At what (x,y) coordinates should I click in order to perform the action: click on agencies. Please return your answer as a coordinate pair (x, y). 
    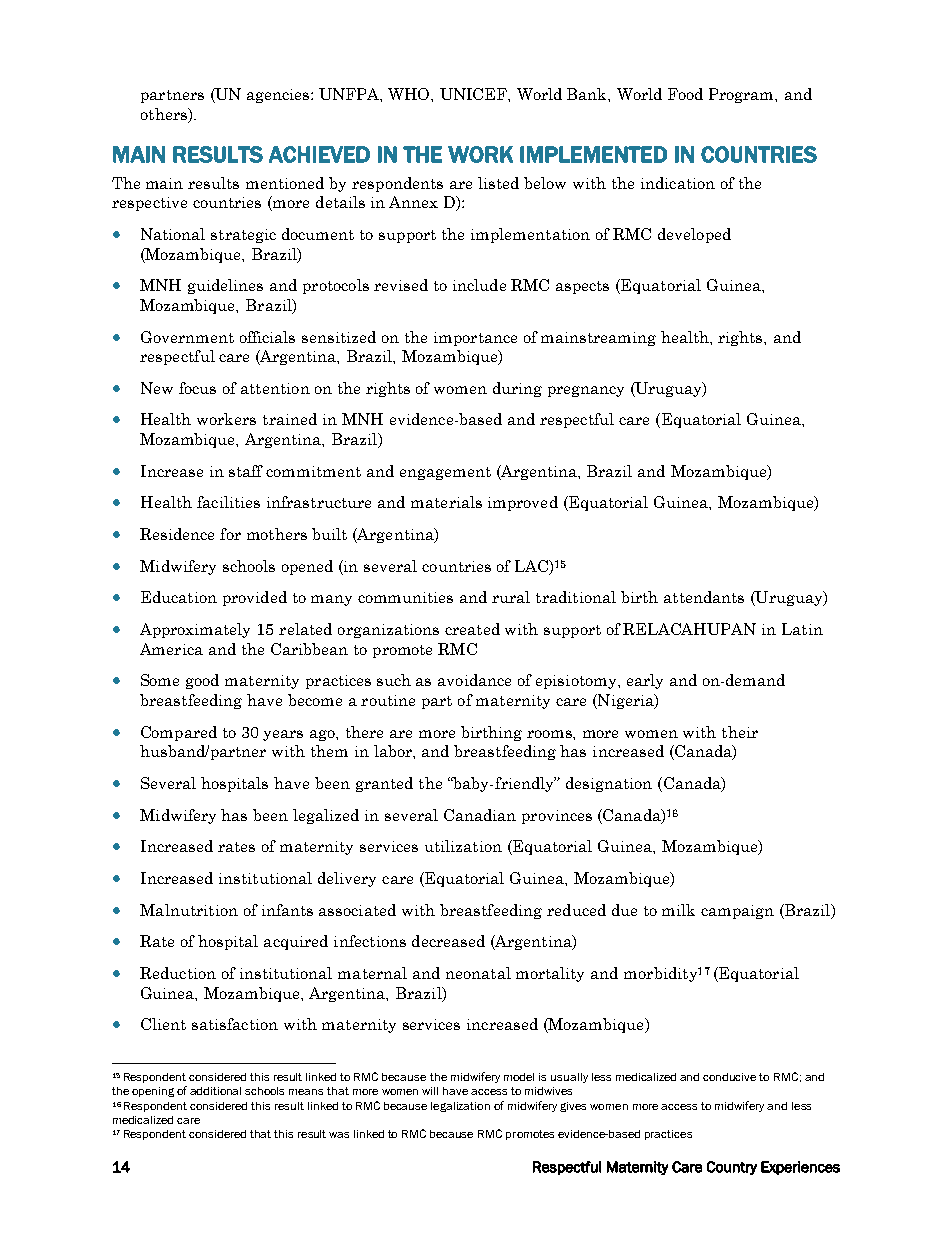
    Looking at the image, I should click on (279, 96).
